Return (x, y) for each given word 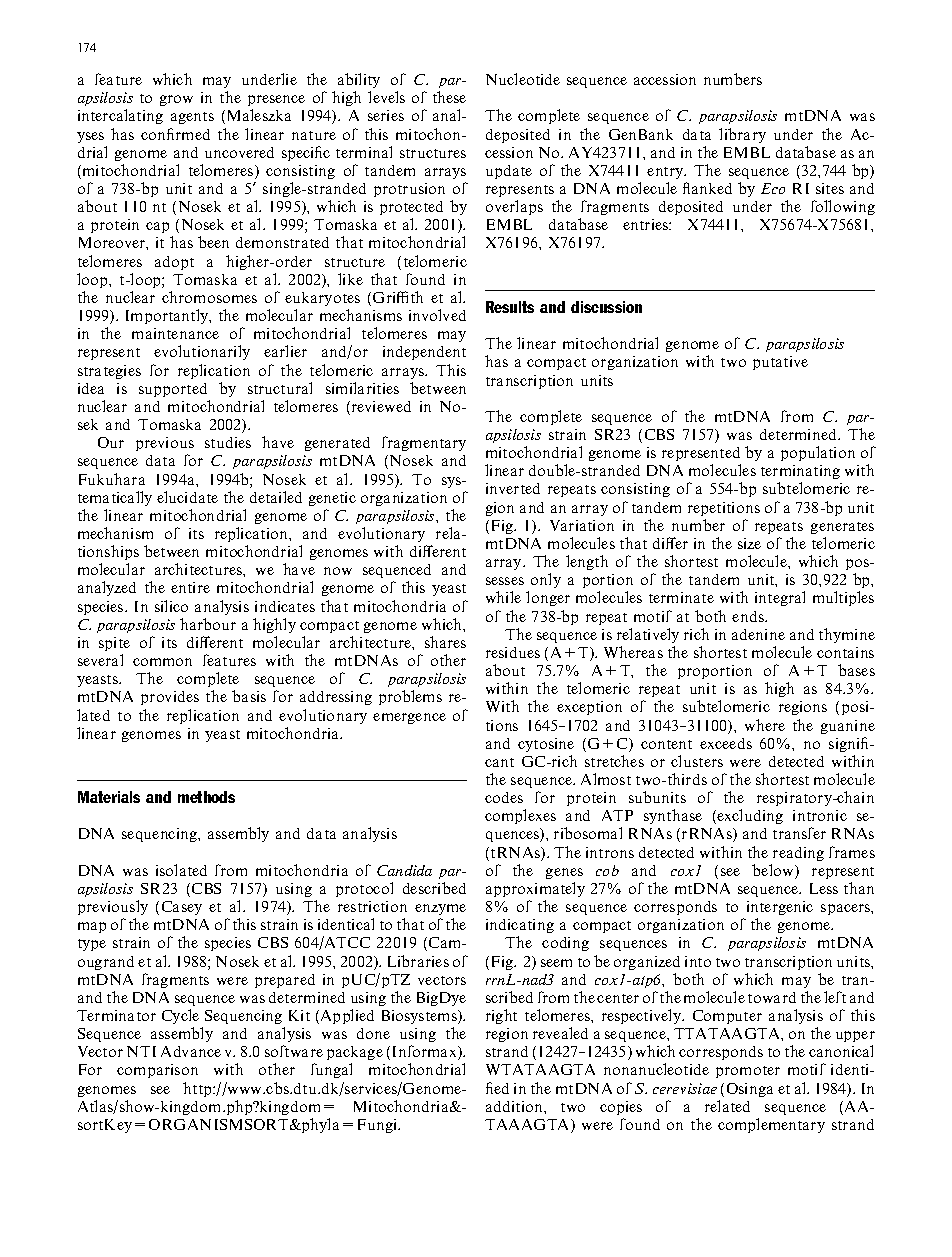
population (818, 453)
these (449, 97)
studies (228, 442)
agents (192, 118)
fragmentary (424, 443)
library (742, 135)
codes (504, 797)
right (501, 1016)
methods (206, 797)
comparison (157, 1071)
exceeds (726, 743)
